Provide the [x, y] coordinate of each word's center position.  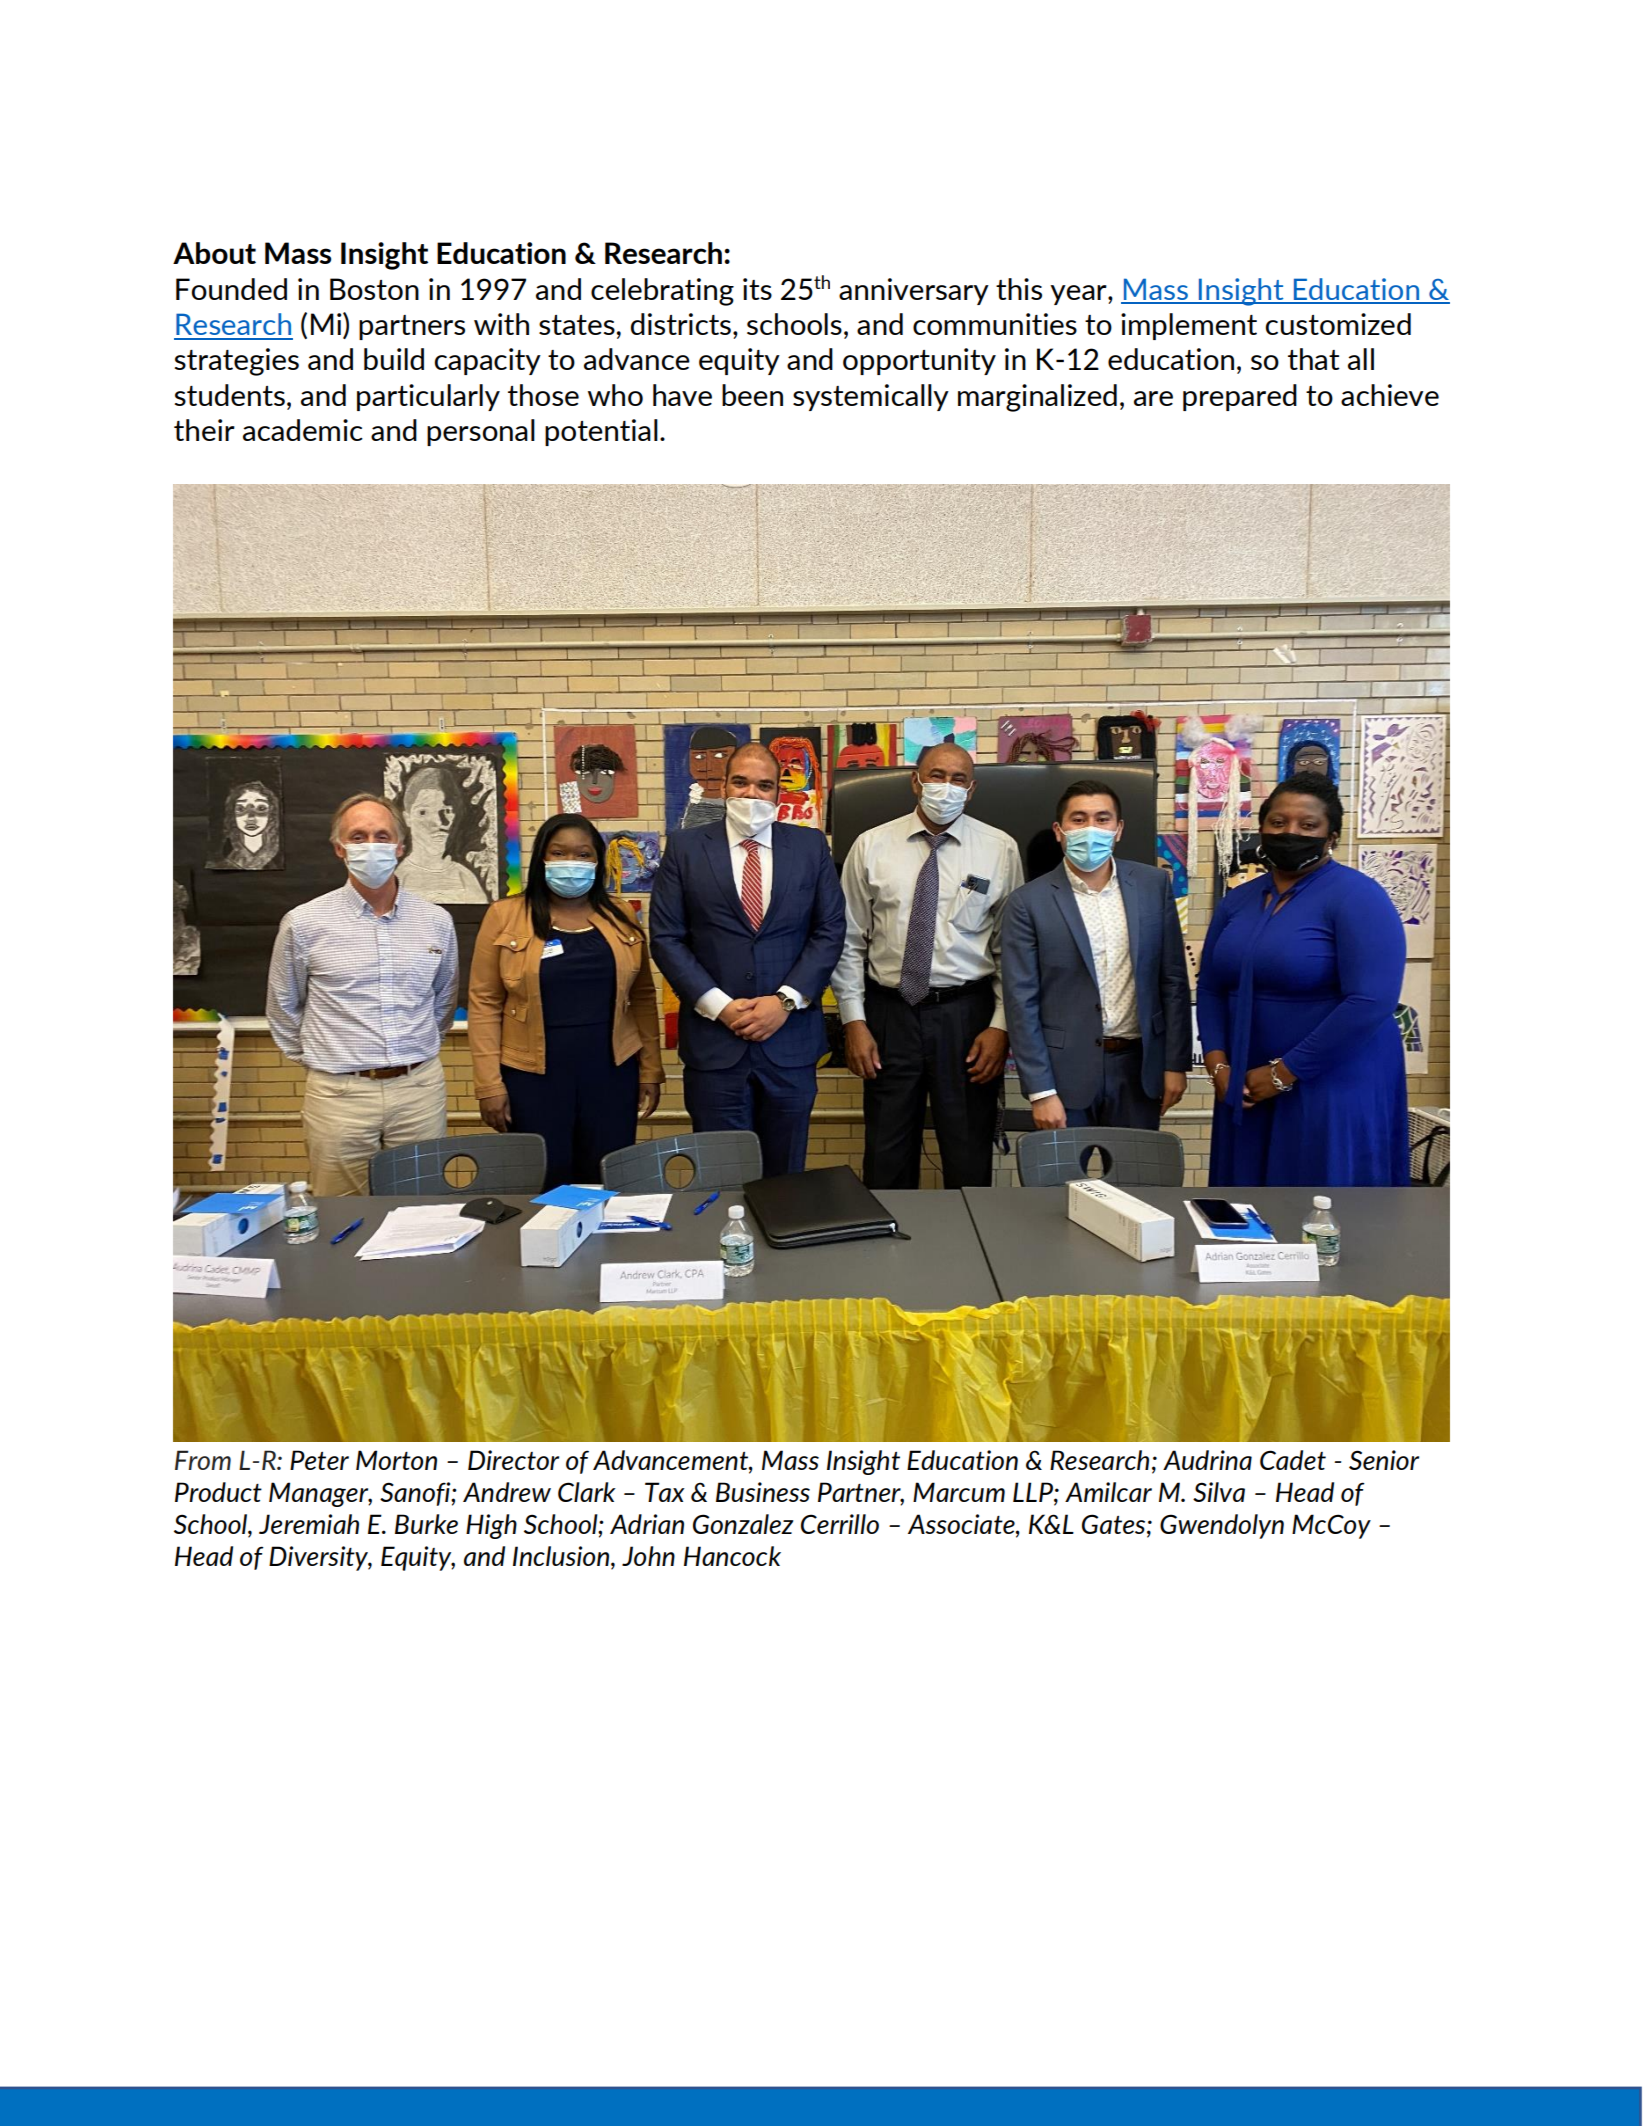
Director [513, 1460]
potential [601, 432]
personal [481, 432]
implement [1189, 326]
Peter [319, 1460]
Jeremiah [309, 1524]
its [757, 289]
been [752, 395]
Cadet [1293, 1460]
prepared [1240, 397]
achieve [1390, 395]
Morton [396, 1460]
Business [763, 1492]
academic [303, 430]
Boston [374, 289]
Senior [1384, 1460]
